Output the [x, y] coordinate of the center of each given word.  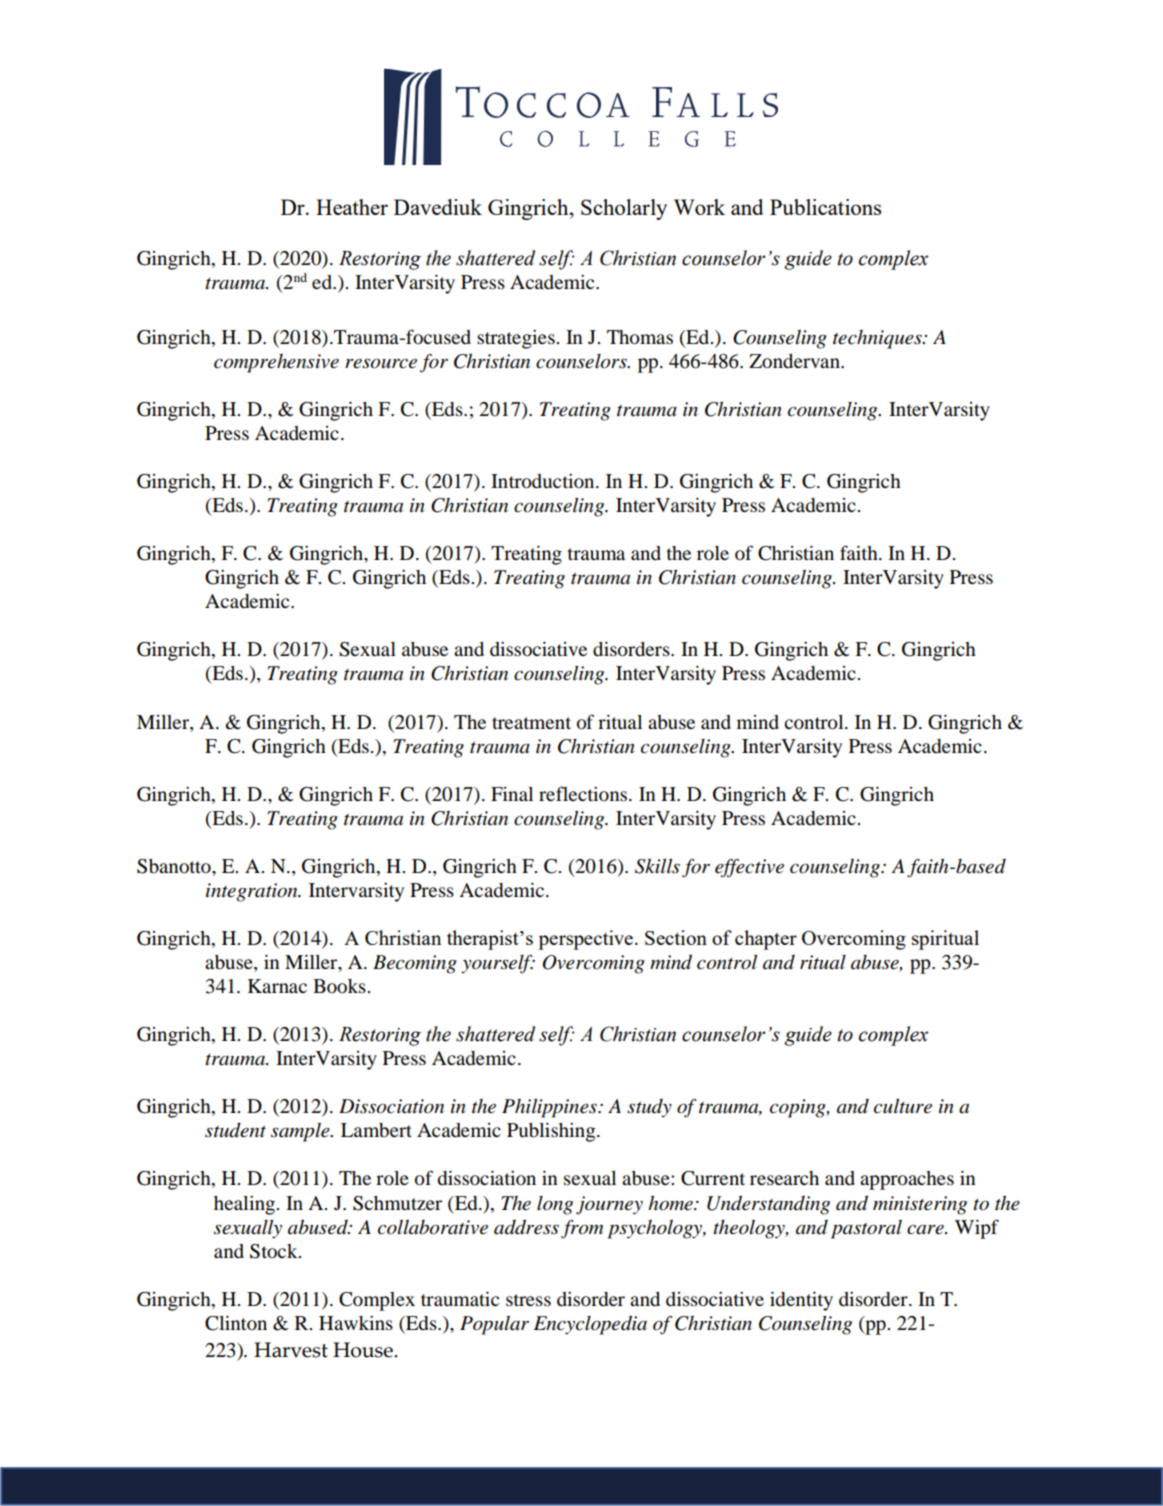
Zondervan [795, 361]
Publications [825, 207]
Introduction [544, 481]
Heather [352, 207]
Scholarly [624, 209]
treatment [531, 723]
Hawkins [356, 1323]
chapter [766, 940]
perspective [585, 940]
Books [340, 986]
